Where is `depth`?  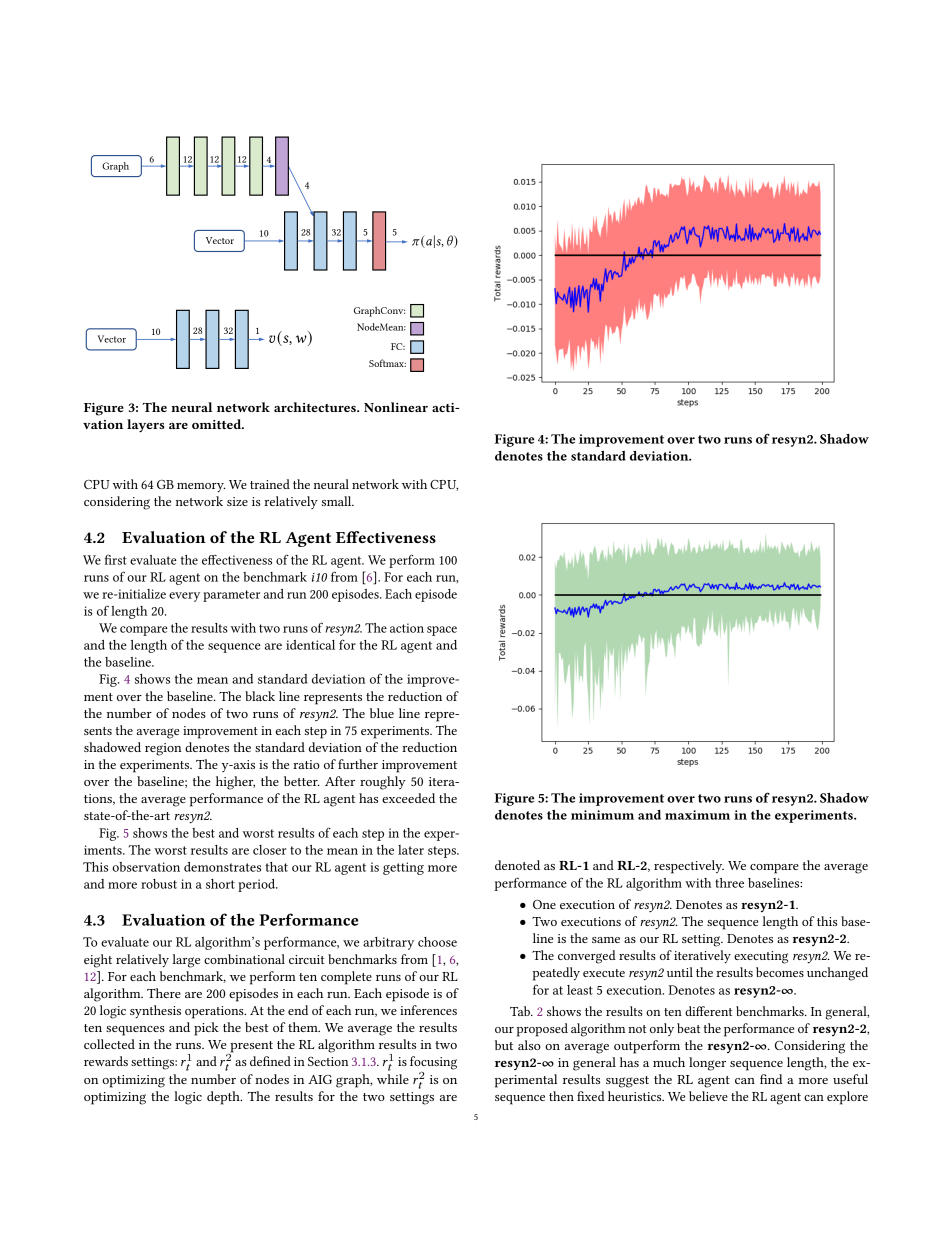
depth is located at coordinates (224, 1098).
